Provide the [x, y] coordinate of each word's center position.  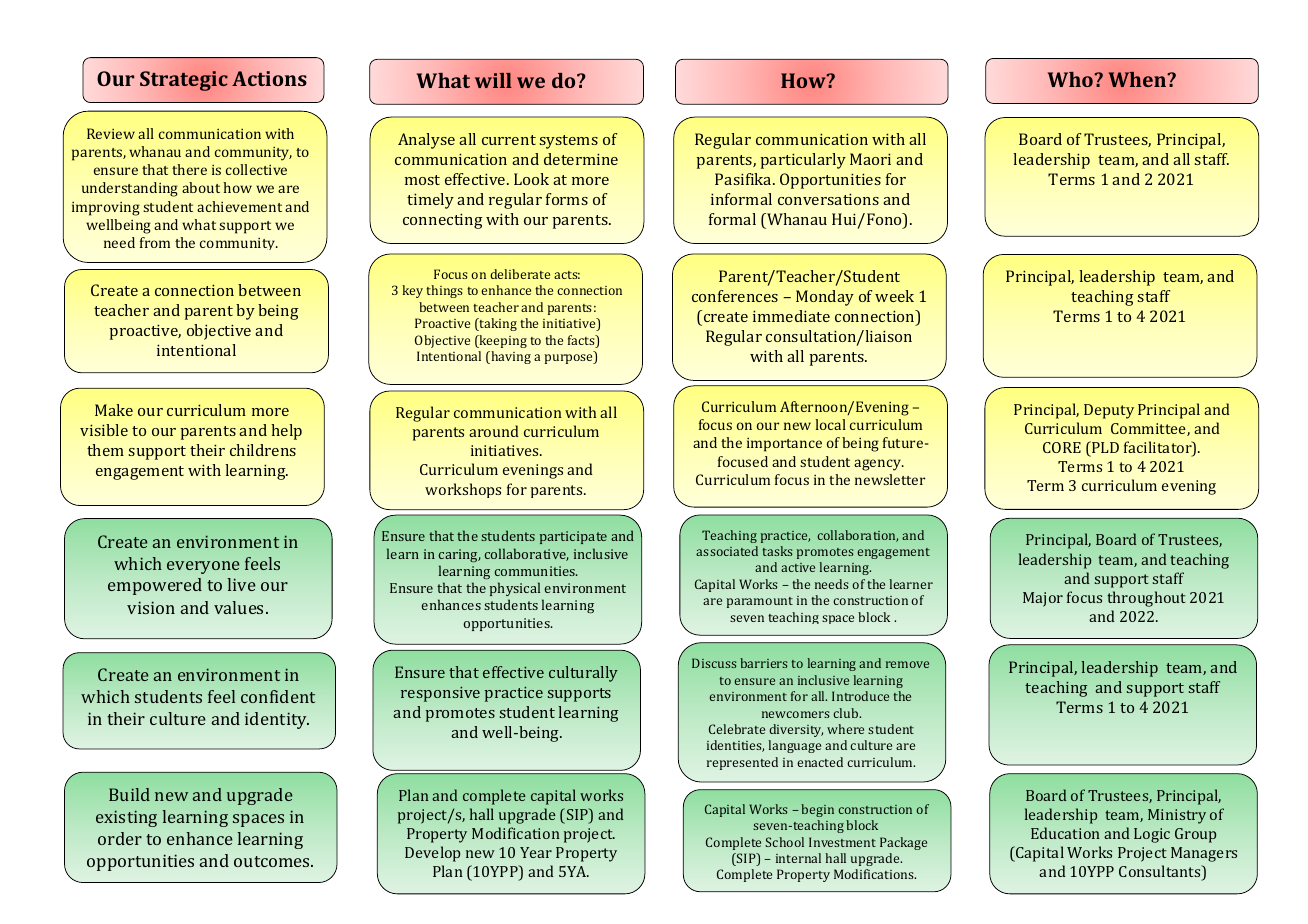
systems [569, 142]
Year [536, 852]
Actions [269, 78]
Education [1065, 833]
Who [1071, 79]
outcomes [273, 861]
